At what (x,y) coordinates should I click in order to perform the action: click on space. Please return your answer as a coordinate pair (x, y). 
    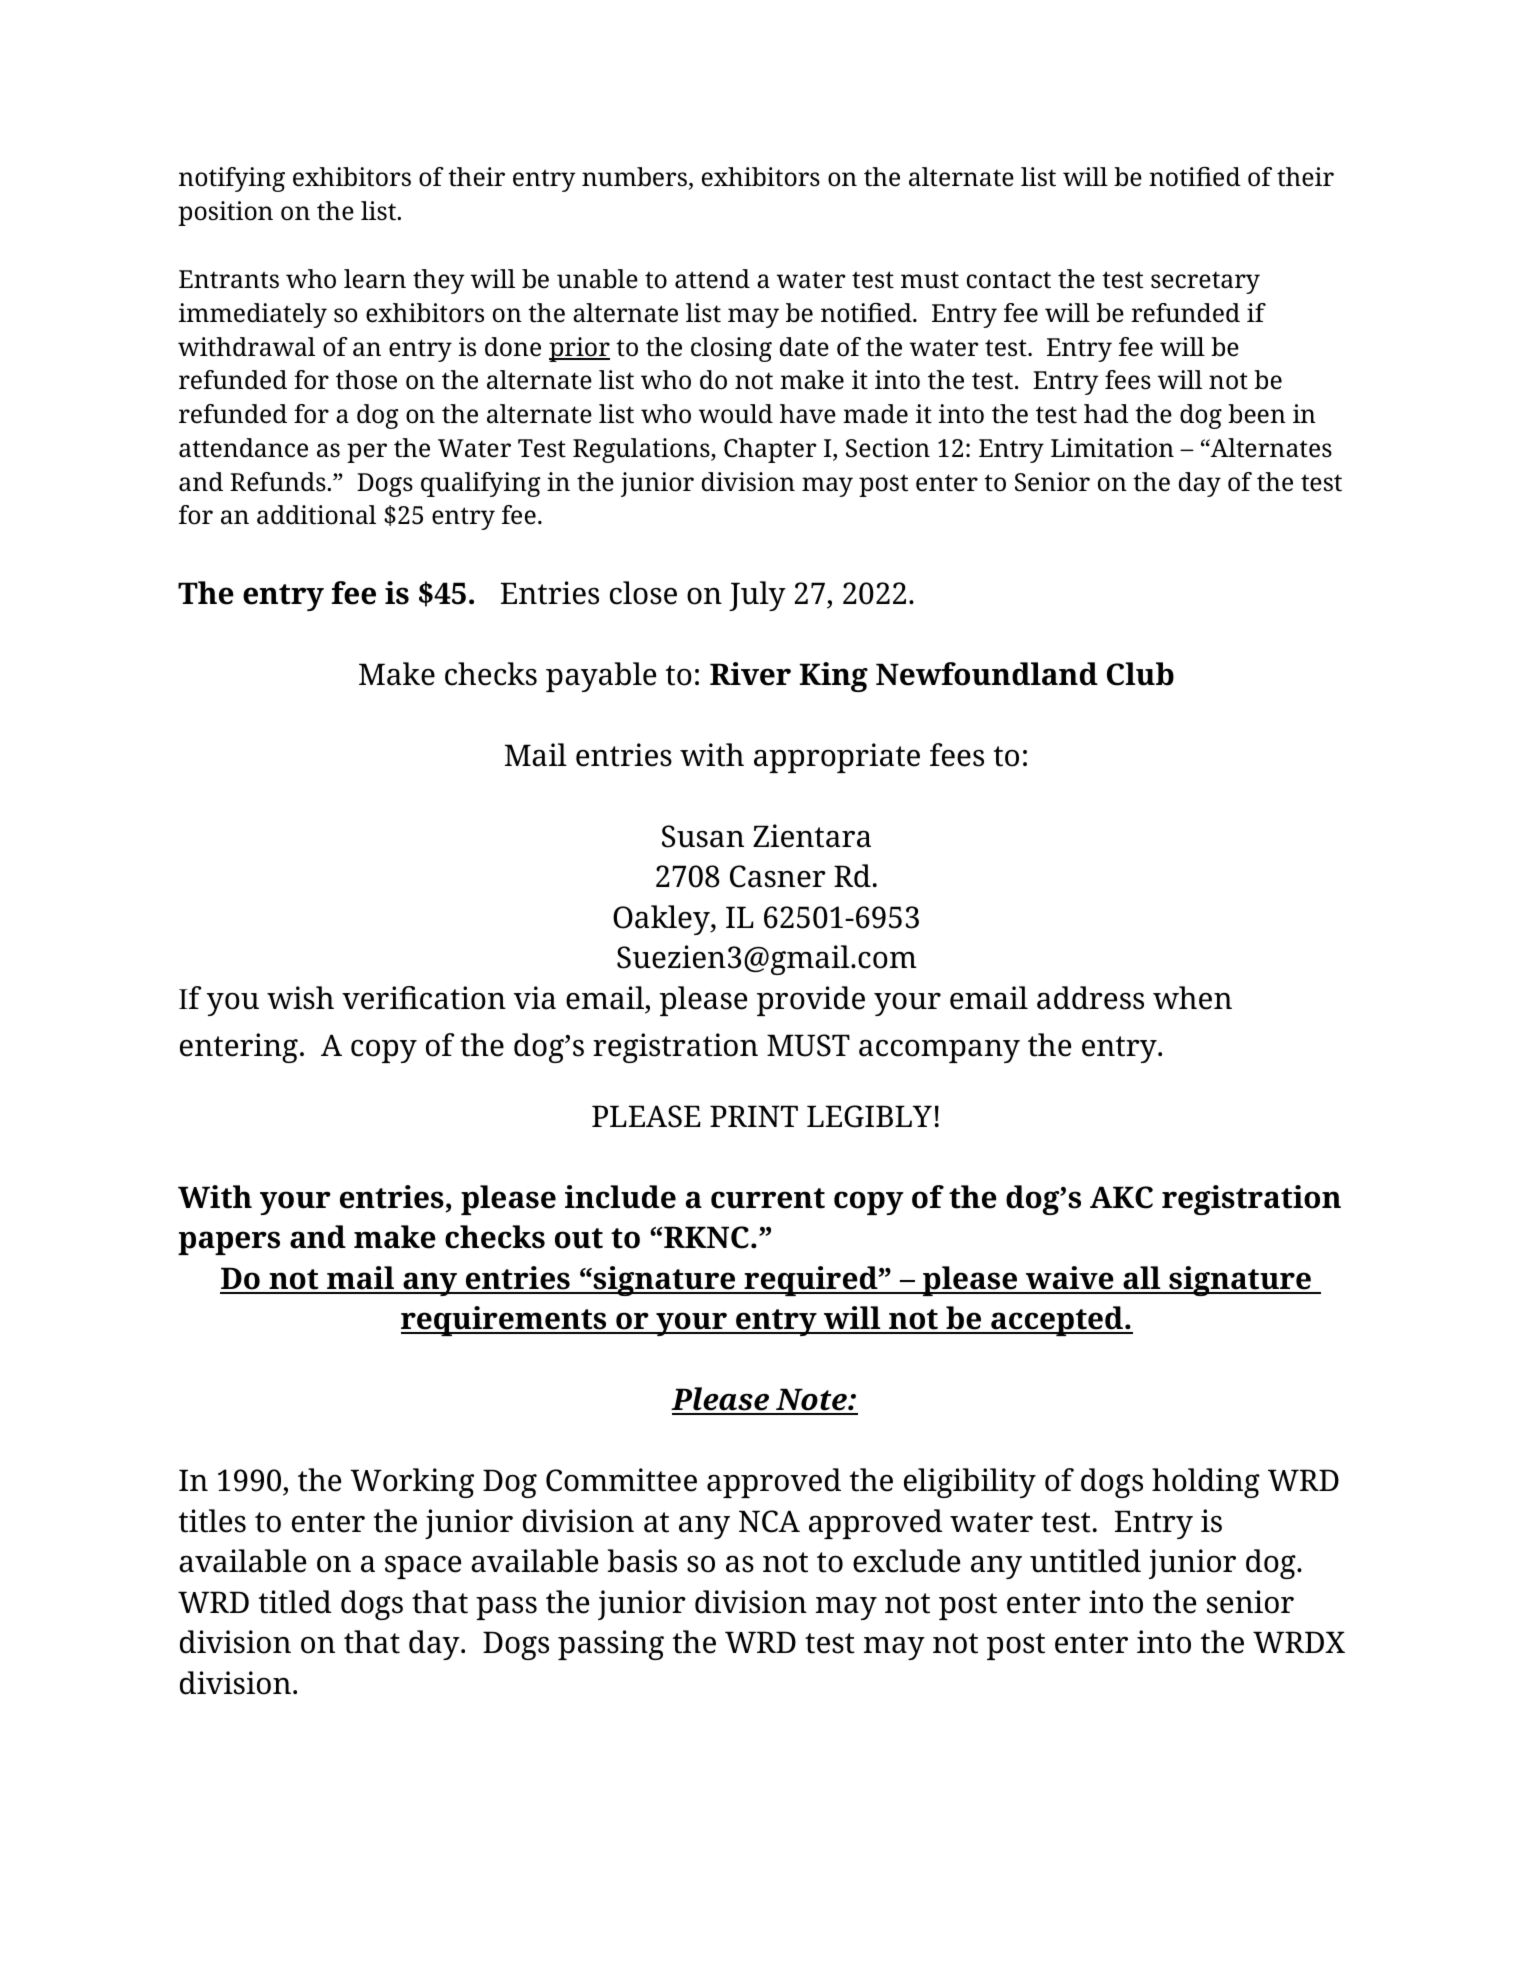
    Looking at the image, I should click on (423, 1567).
